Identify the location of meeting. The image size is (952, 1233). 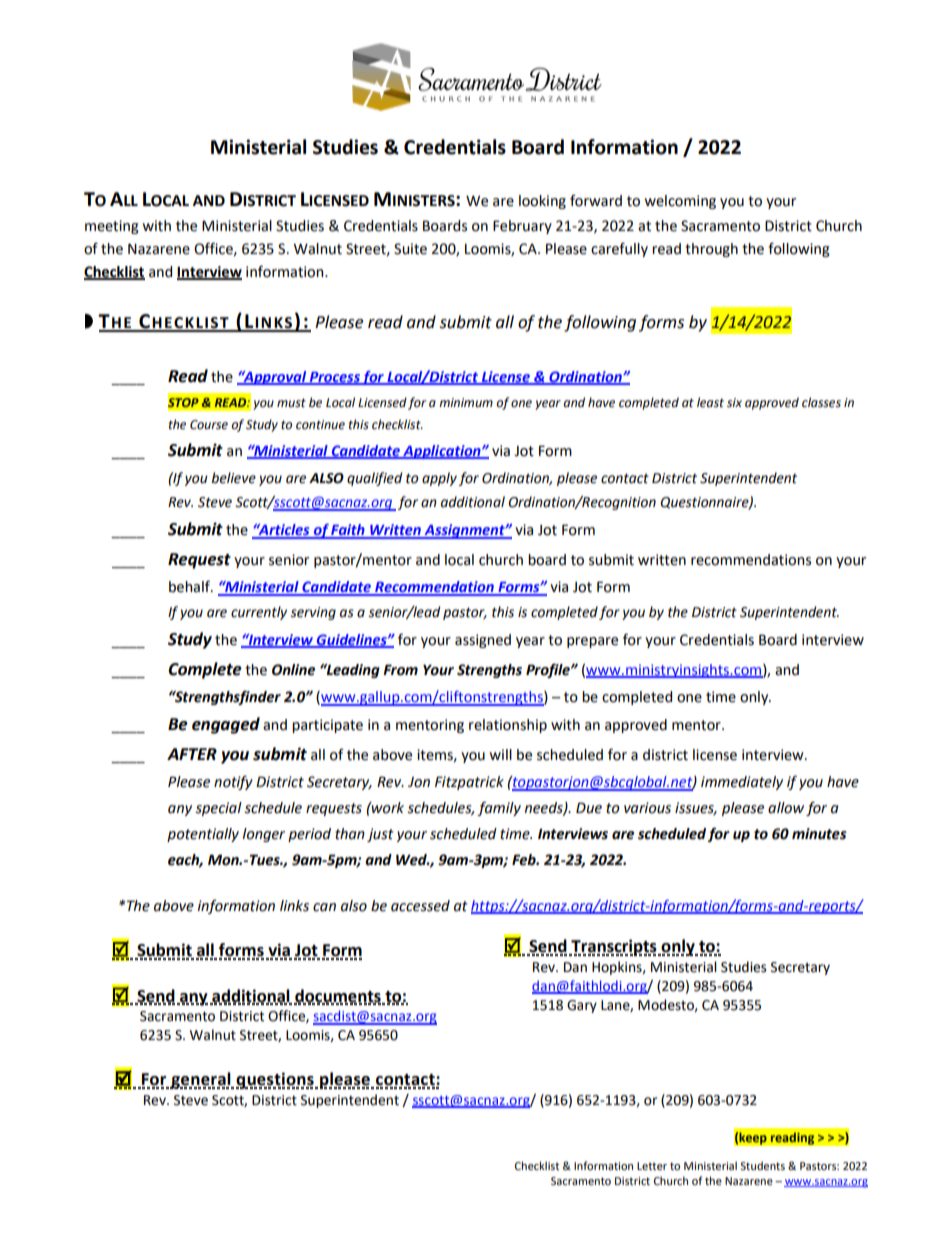
(112, 227).
